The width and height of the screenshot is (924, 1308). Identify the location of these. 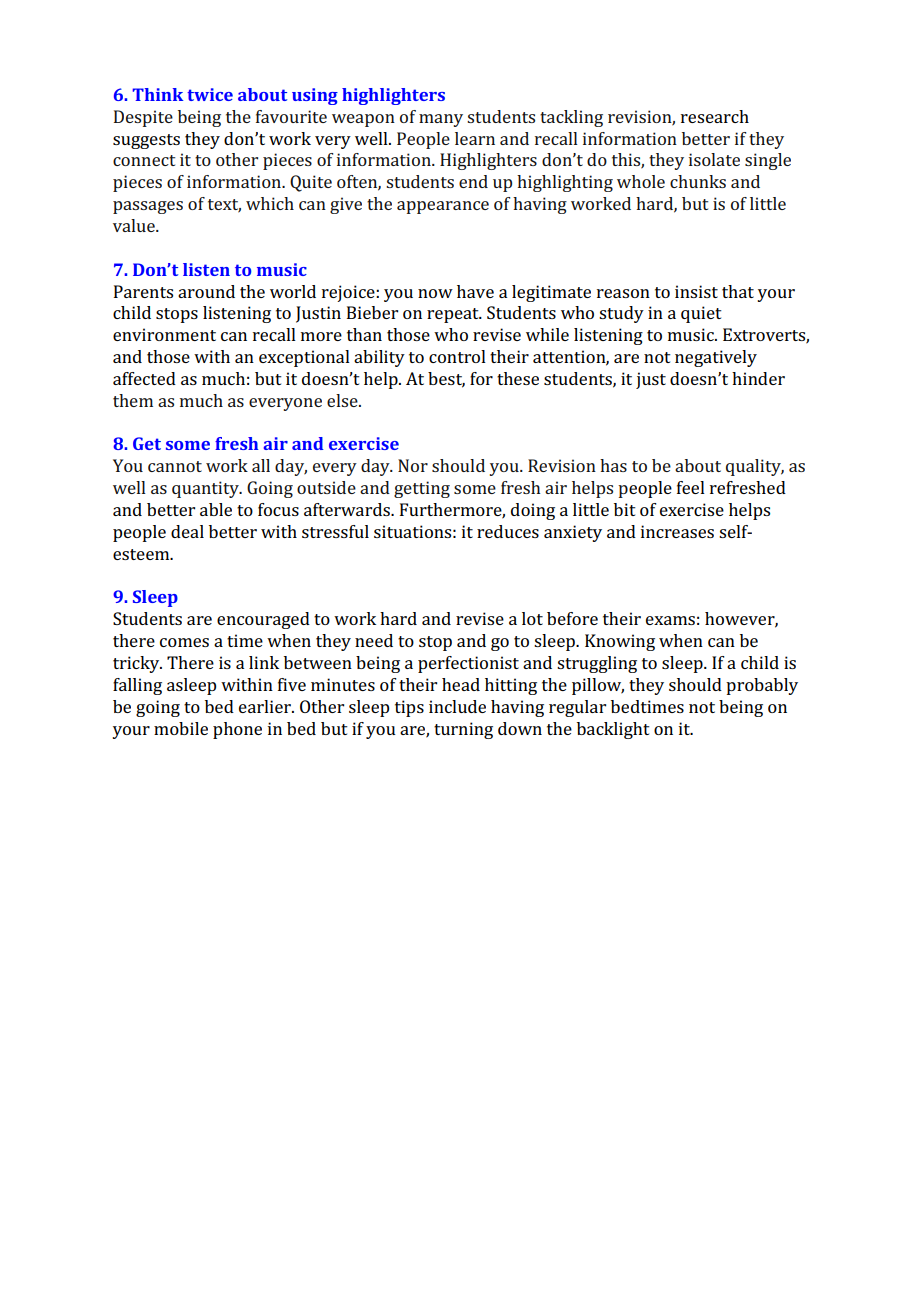
(518, 378).
